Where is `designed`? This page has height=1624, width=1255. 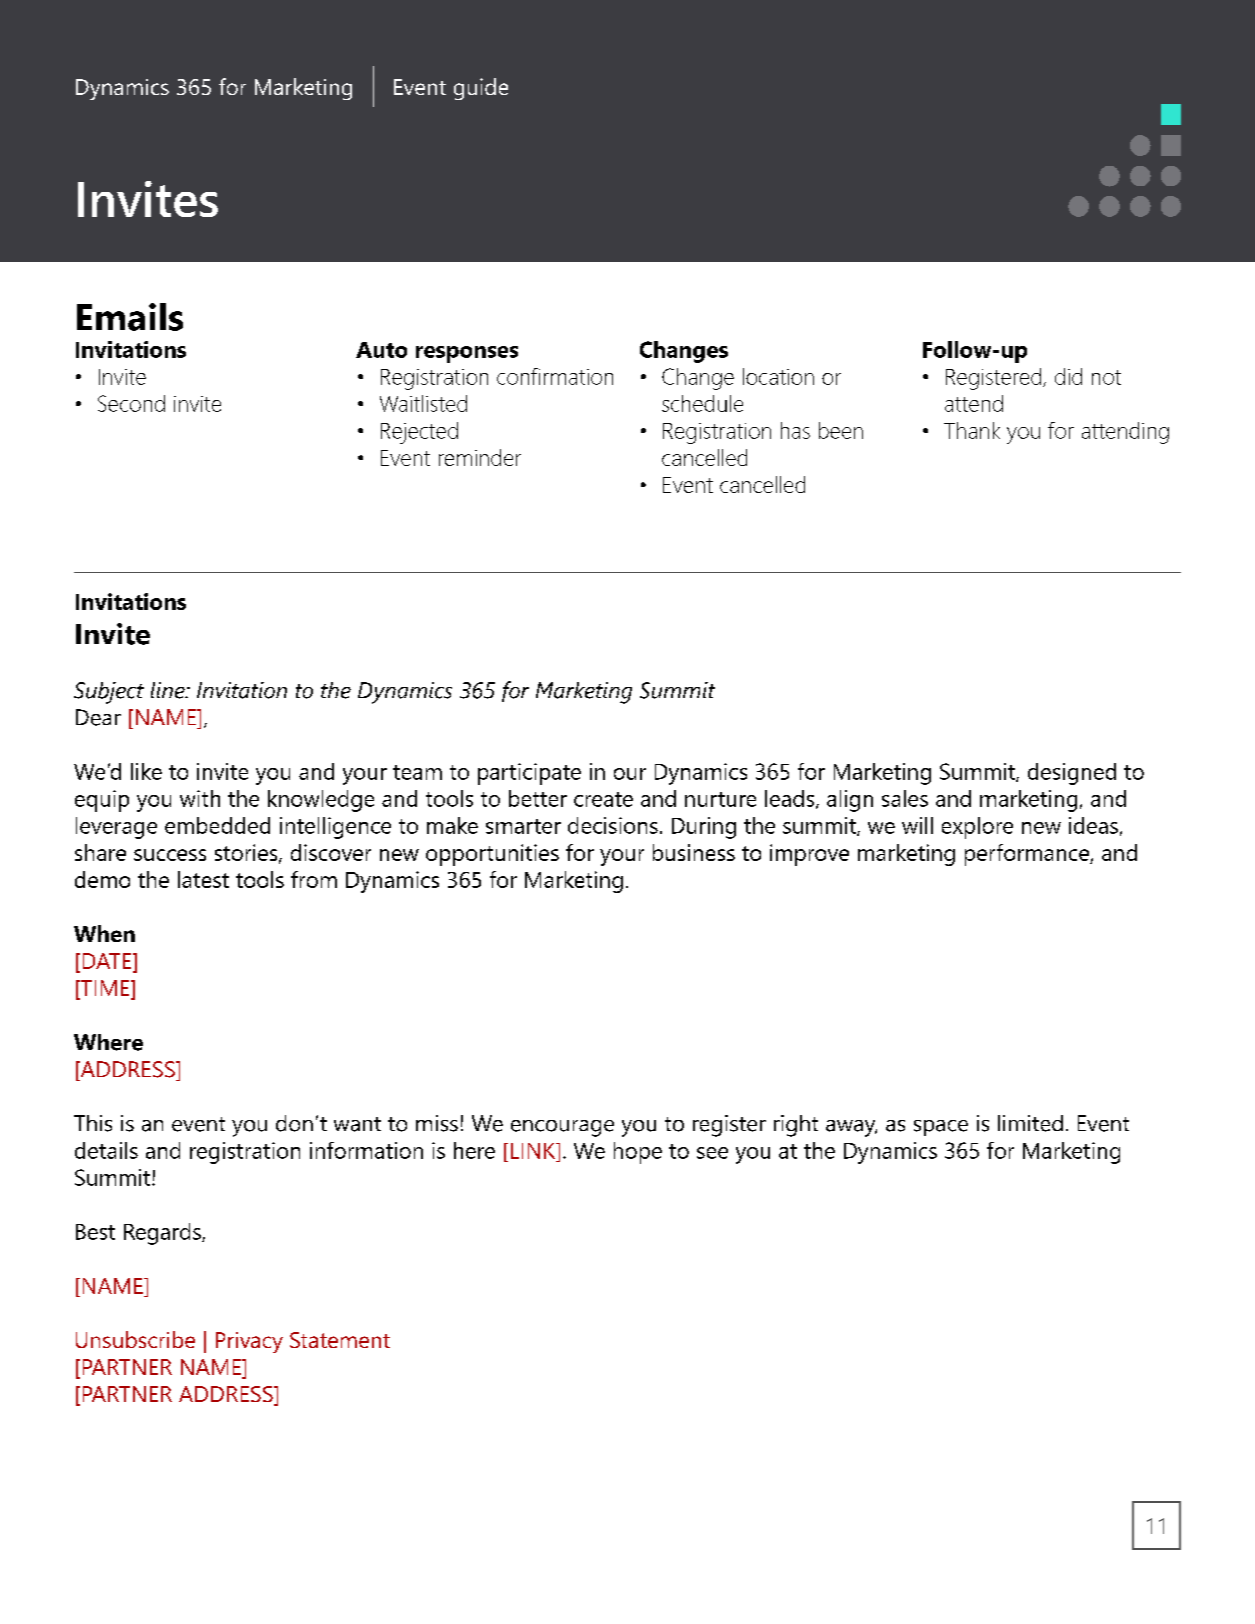 designed is located at coordinates (1072, 774).
